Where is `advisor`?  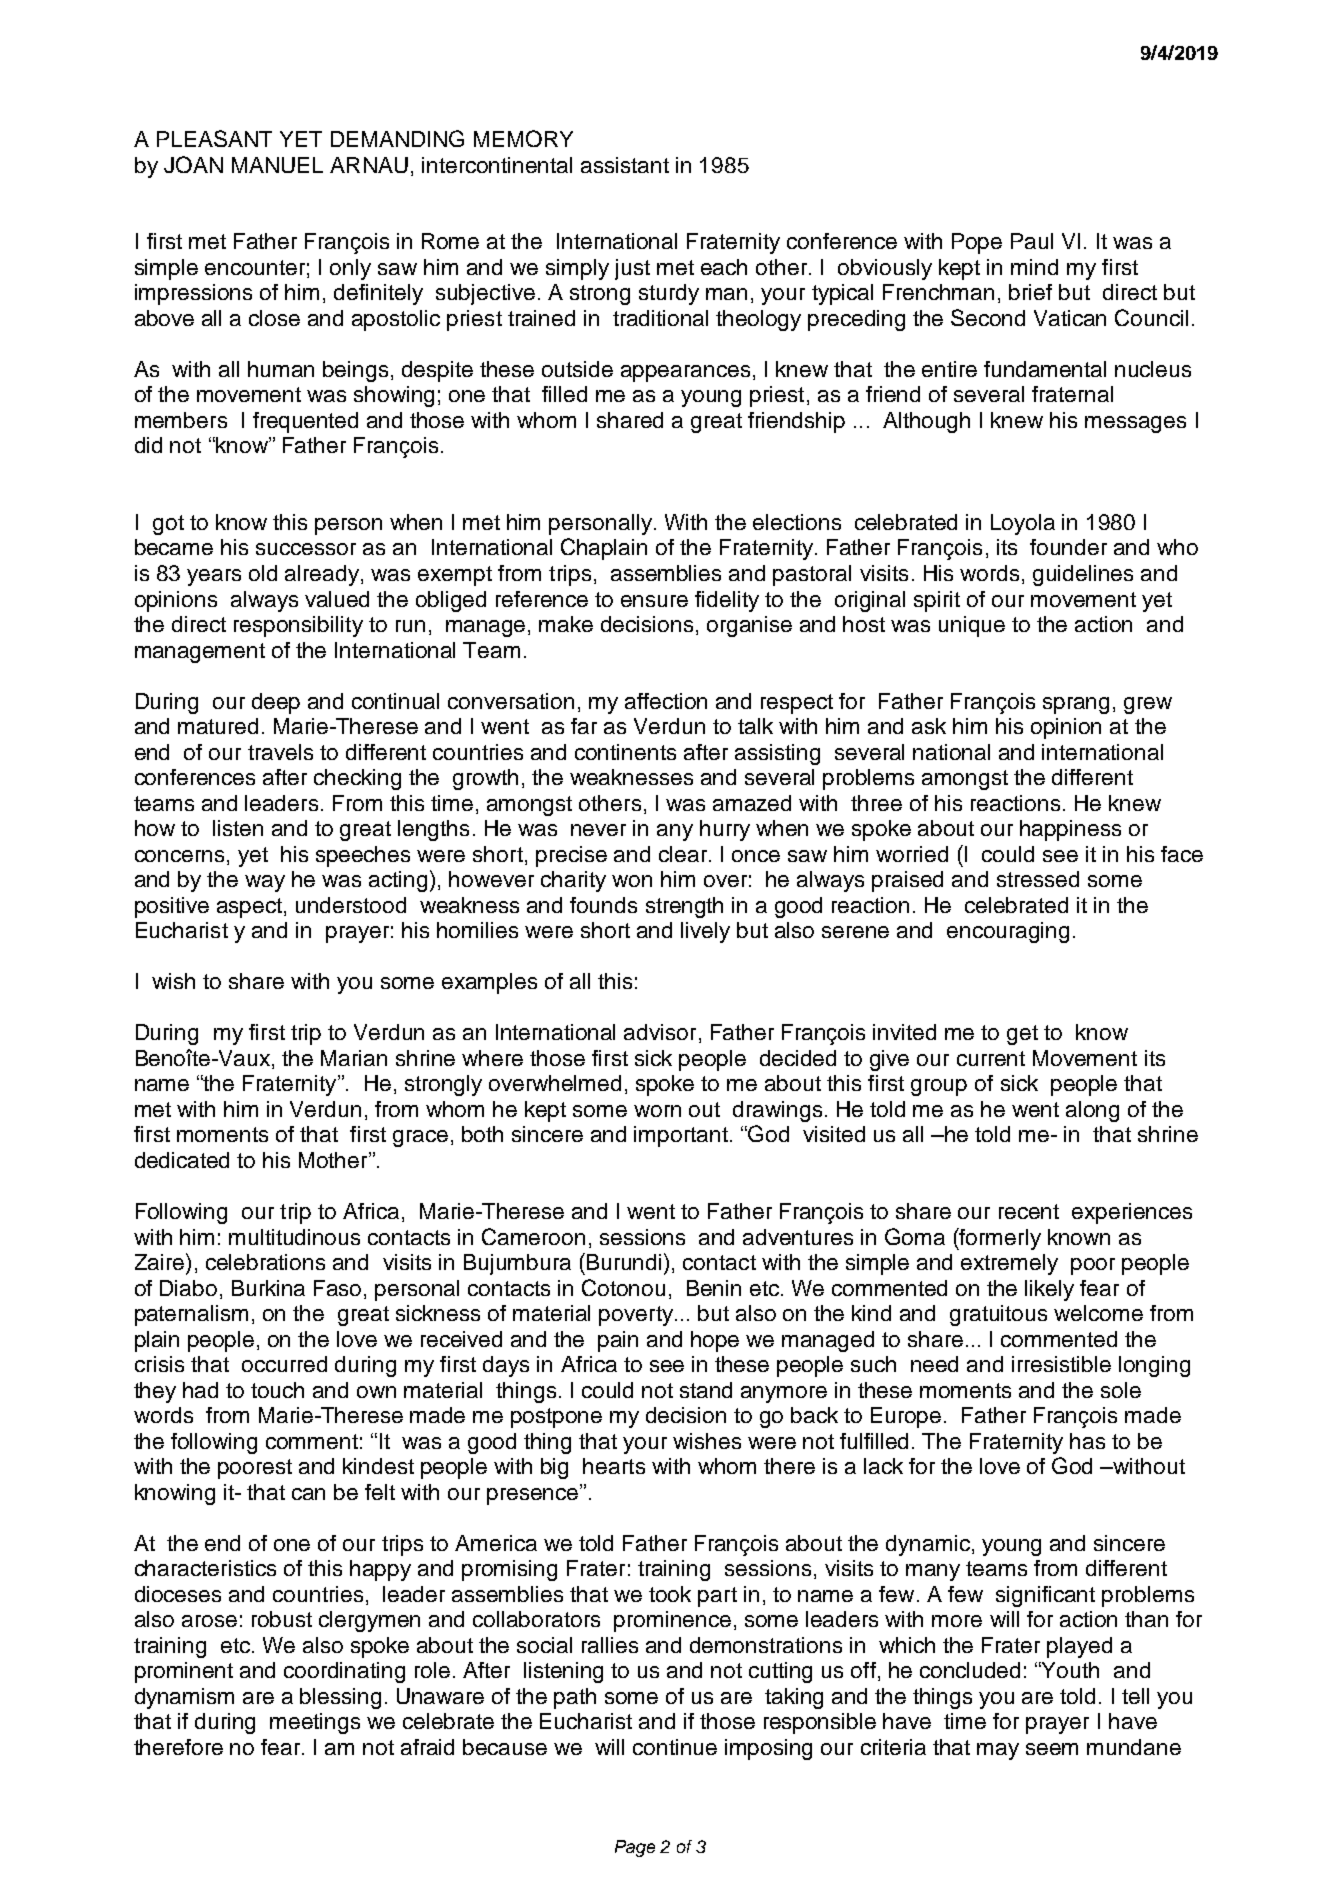
advisor is located at coordinates (660, 1032).
